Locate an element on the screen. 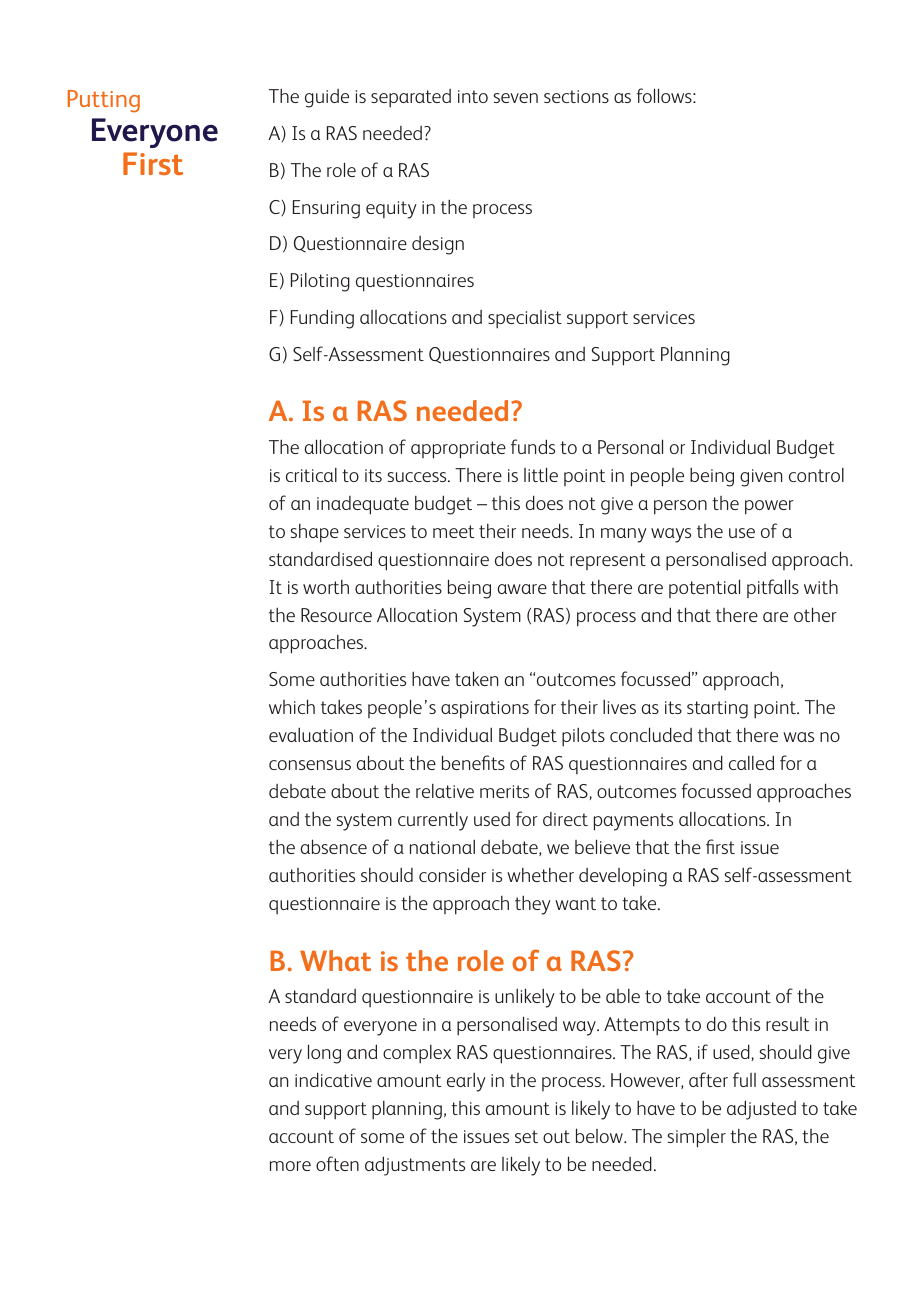  into is located at coordinates (473, 96).
